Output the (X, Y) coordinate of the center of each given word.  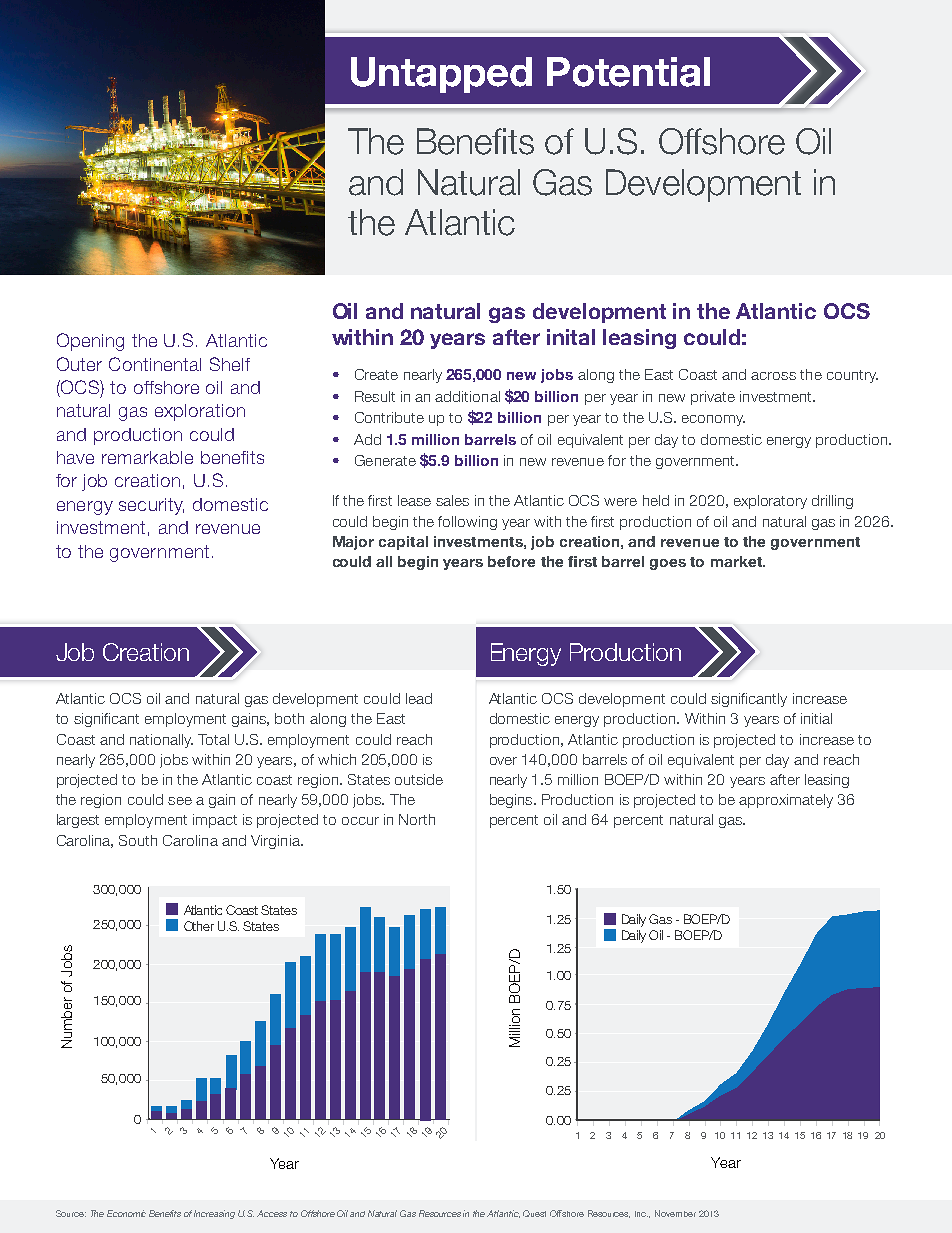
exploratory (770, 502)
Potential (628, 72)
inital (571, 337)
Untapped (441, 75)
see (180, 801)
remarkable (147, 457)
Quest (534, 1213)
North (417, 819)
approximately (786, 801)
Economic (126, 1213)
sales (452, 500)
